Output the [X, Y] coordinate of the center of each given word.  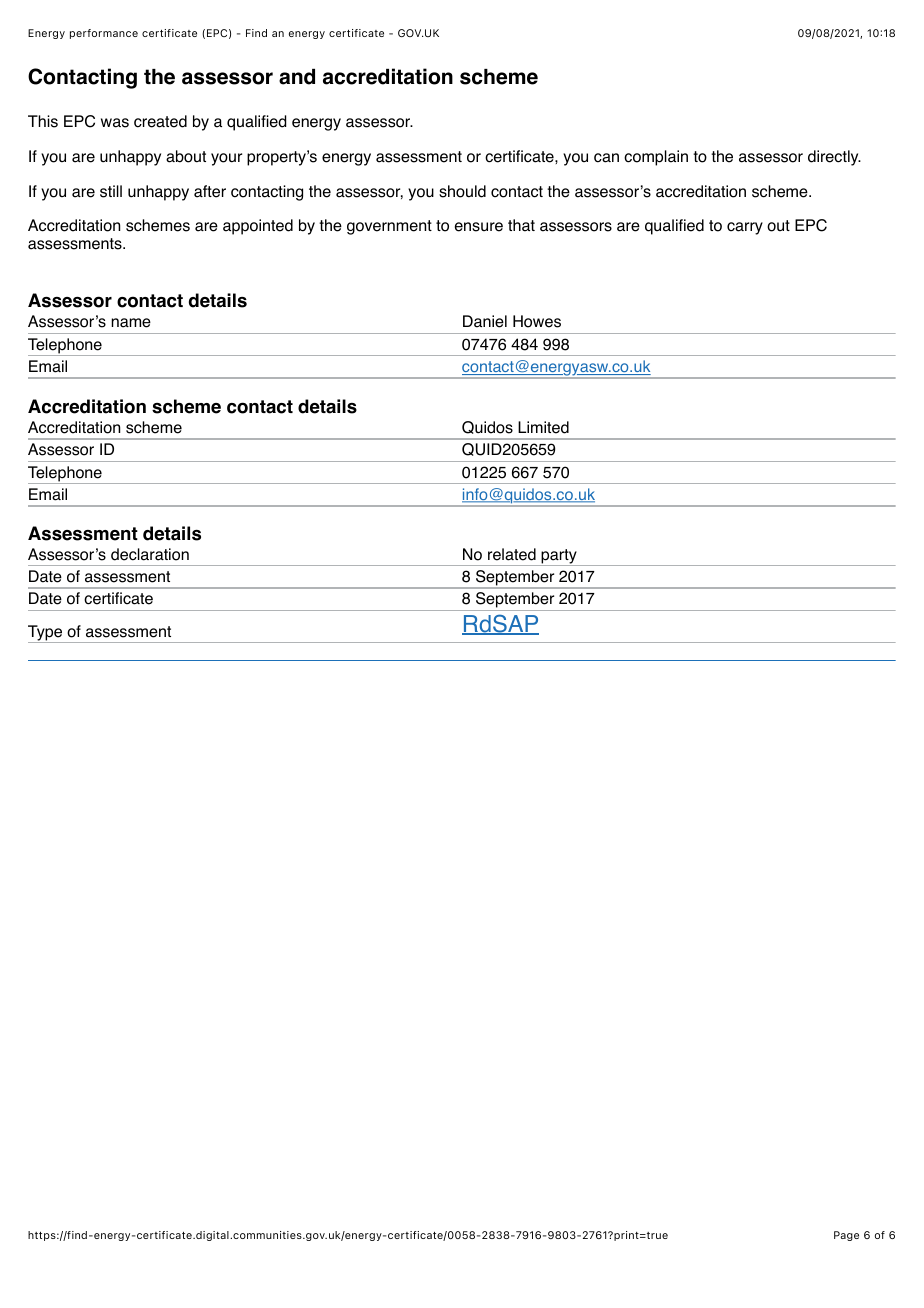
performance [104, 34]
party [559, 557]
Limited [543, 427]
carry [745, 228]
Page [846, 1236]
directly [834, 158]
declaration [150, 554]
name [131, 323]
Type [46, 634]
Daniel [485, 321]
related [512, 554]
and [297, 77]
